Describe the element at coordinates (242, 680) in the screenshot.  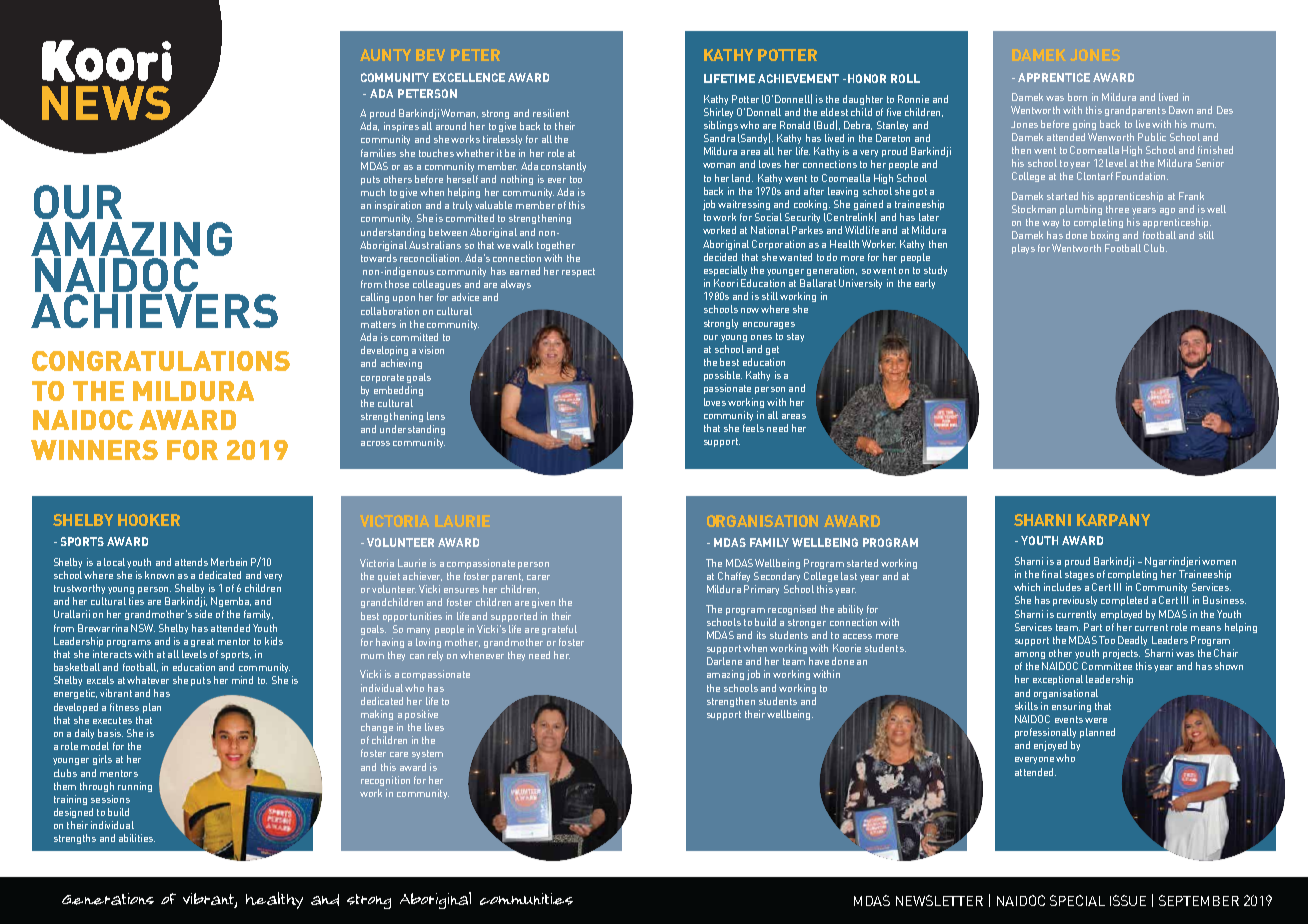
I see `mind` at that location.
